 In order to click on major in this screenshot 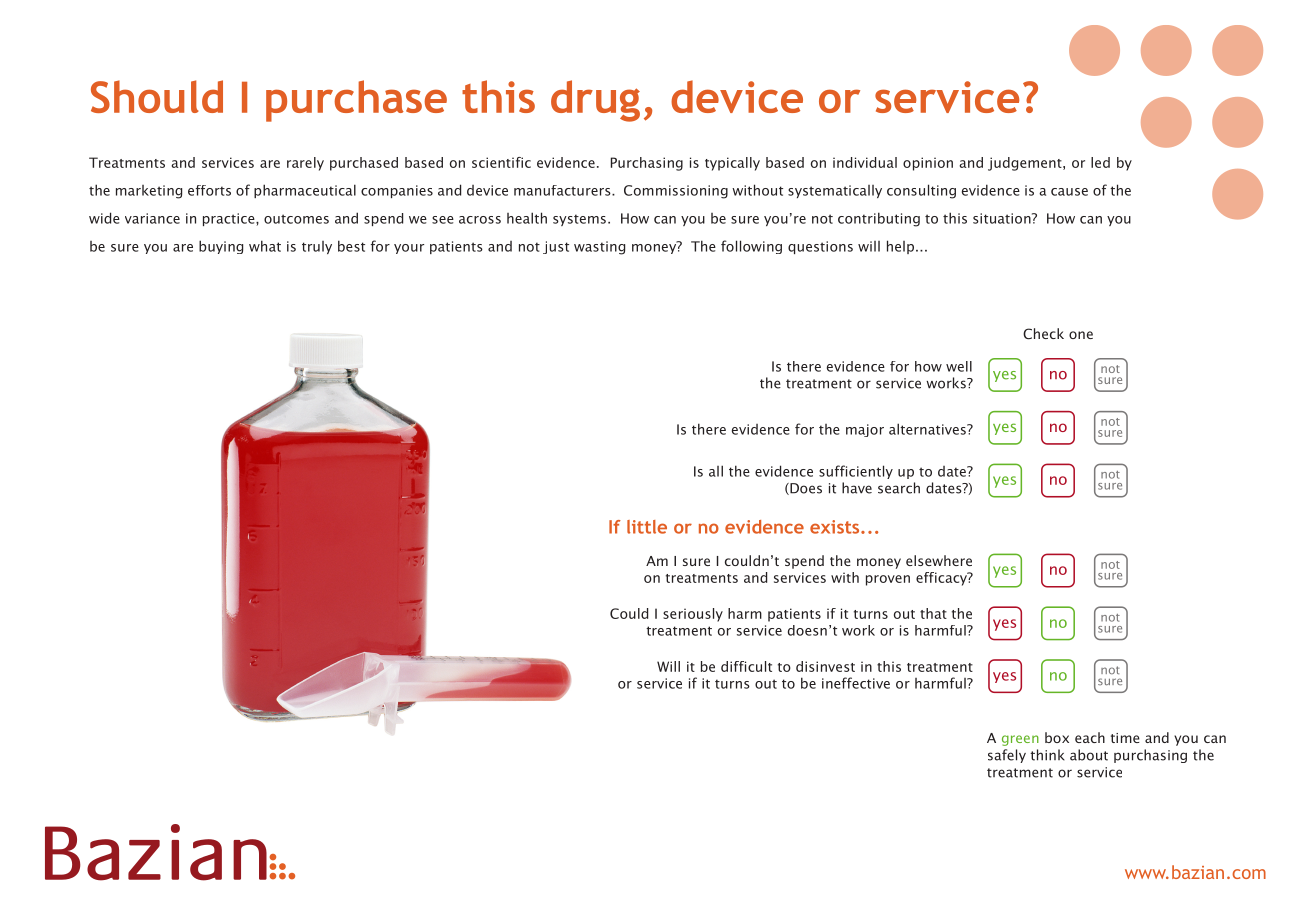, I will do `click(865, 430)`.
